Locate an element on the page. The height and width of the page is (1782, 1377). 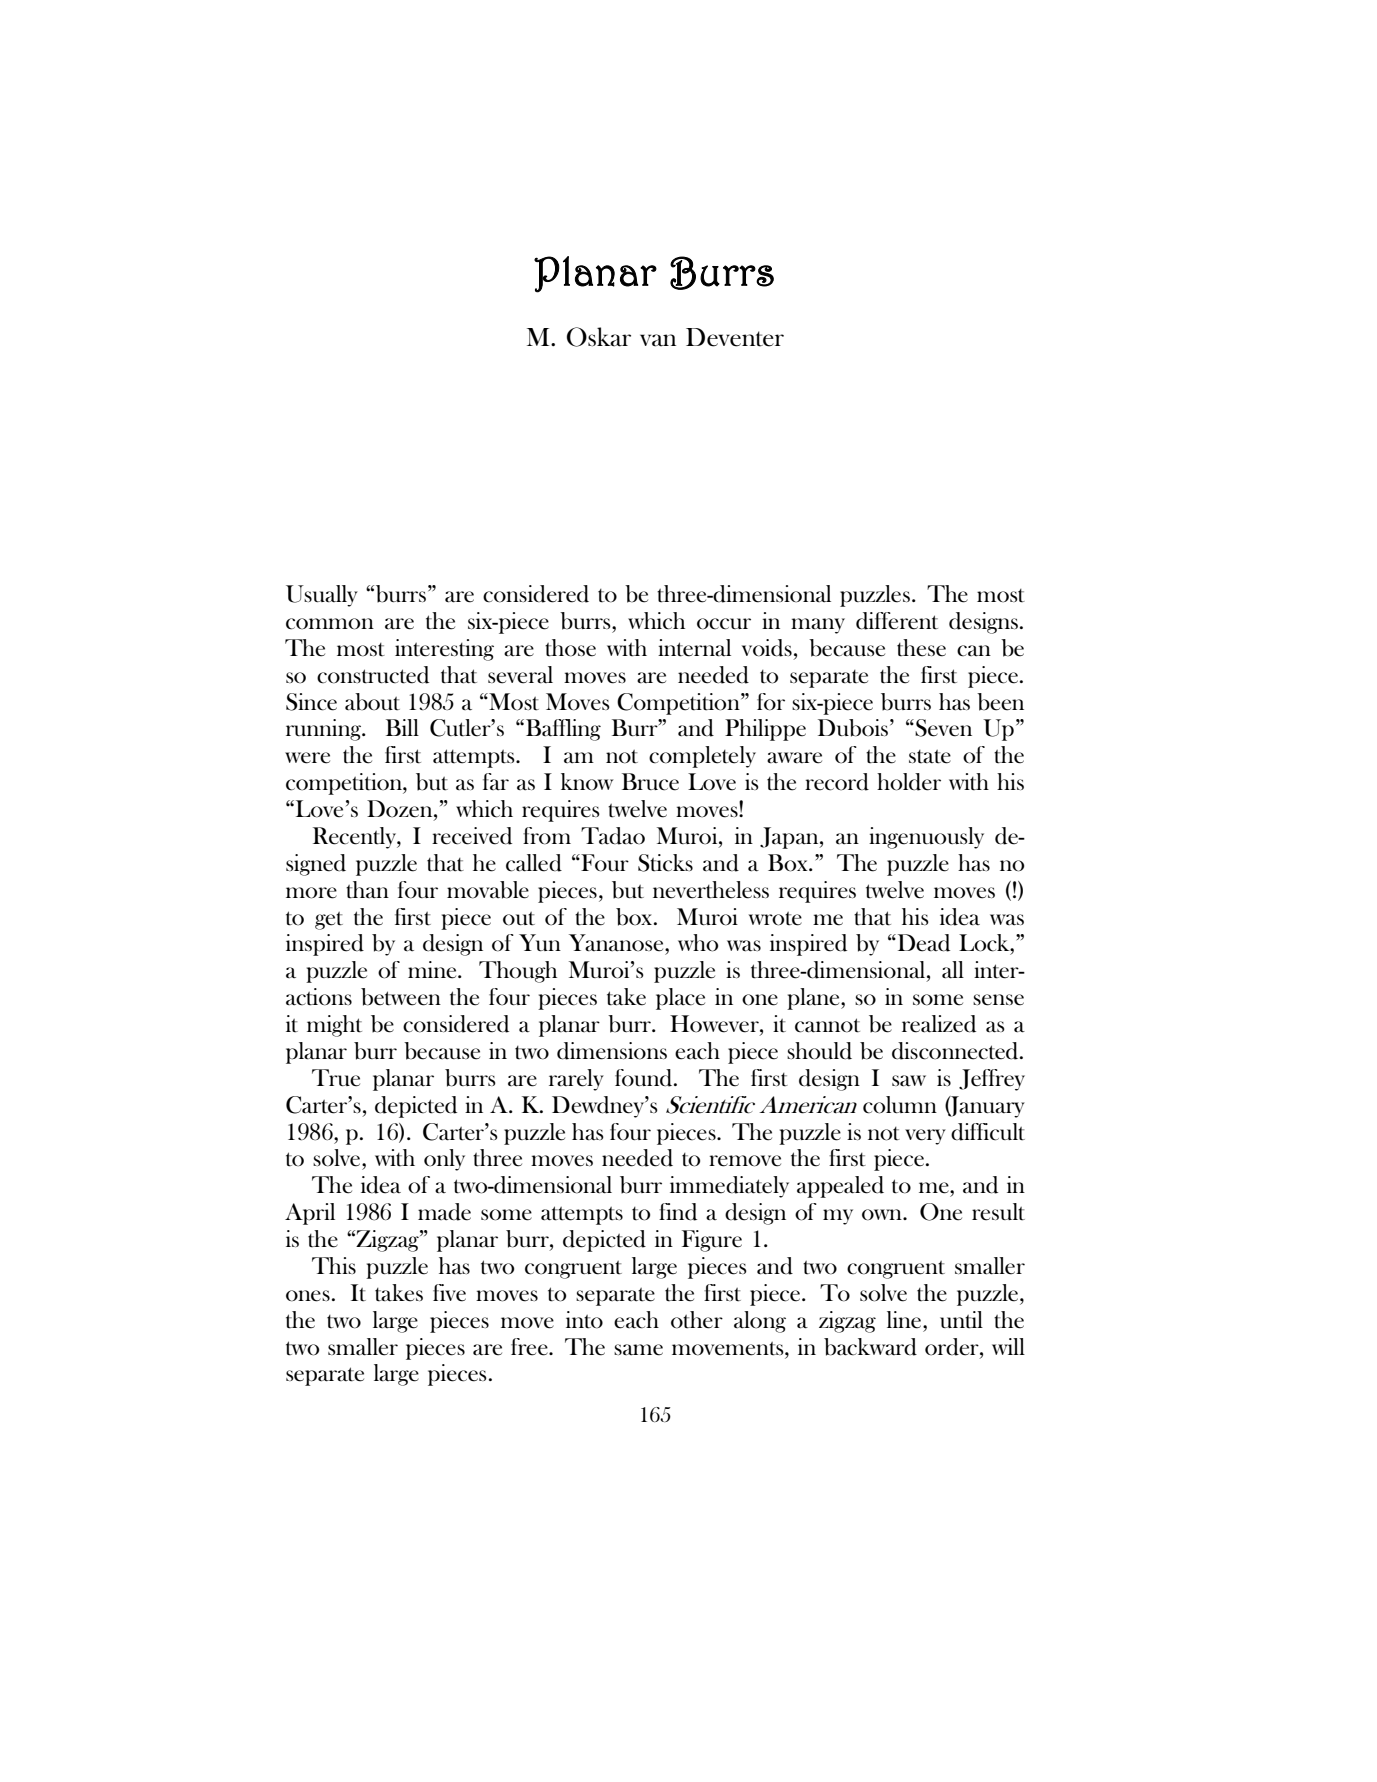
place is located at coordinates (680, 999).
